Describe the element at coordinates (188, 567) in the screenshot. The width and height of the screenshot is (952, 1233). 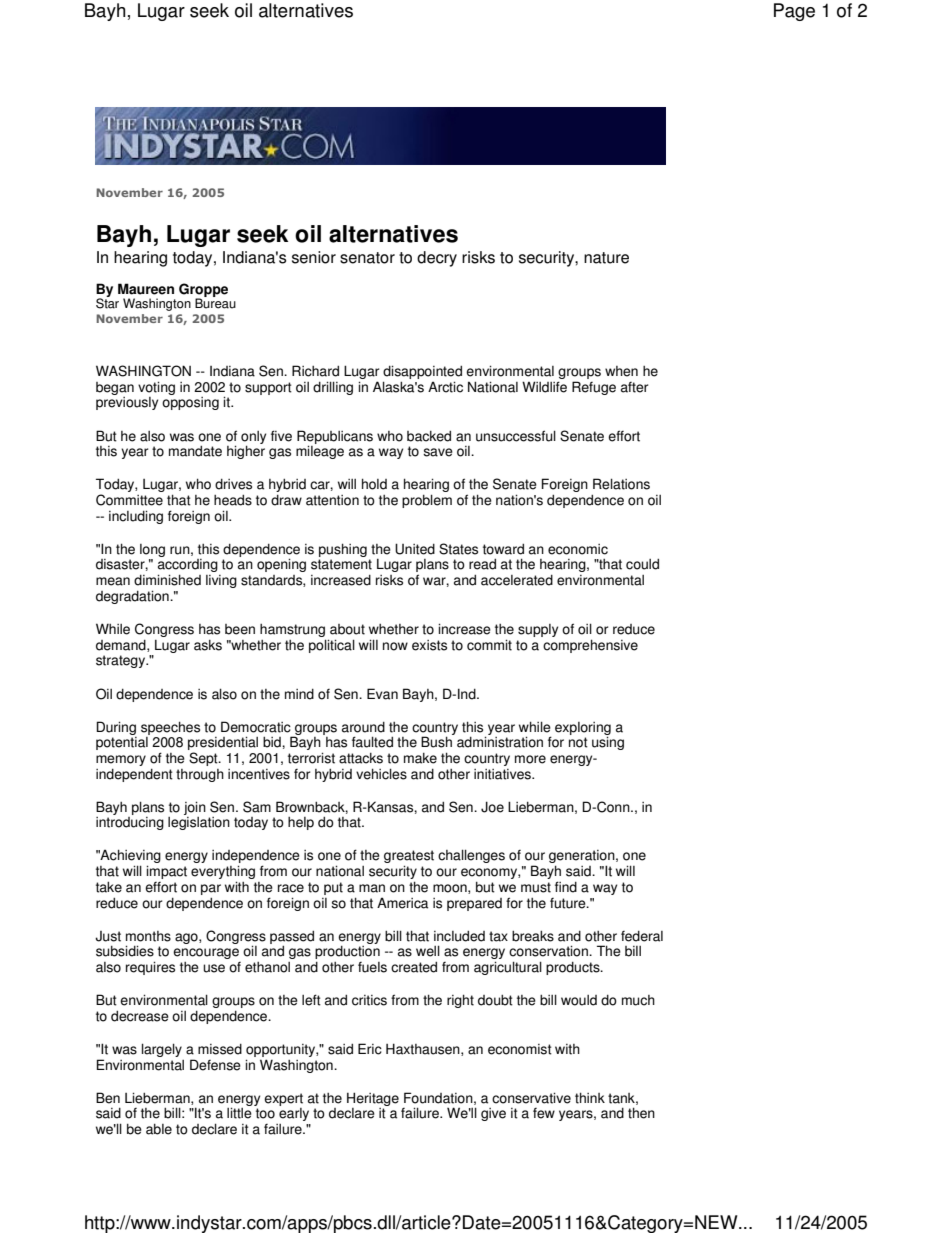
I see `according` at that location.
